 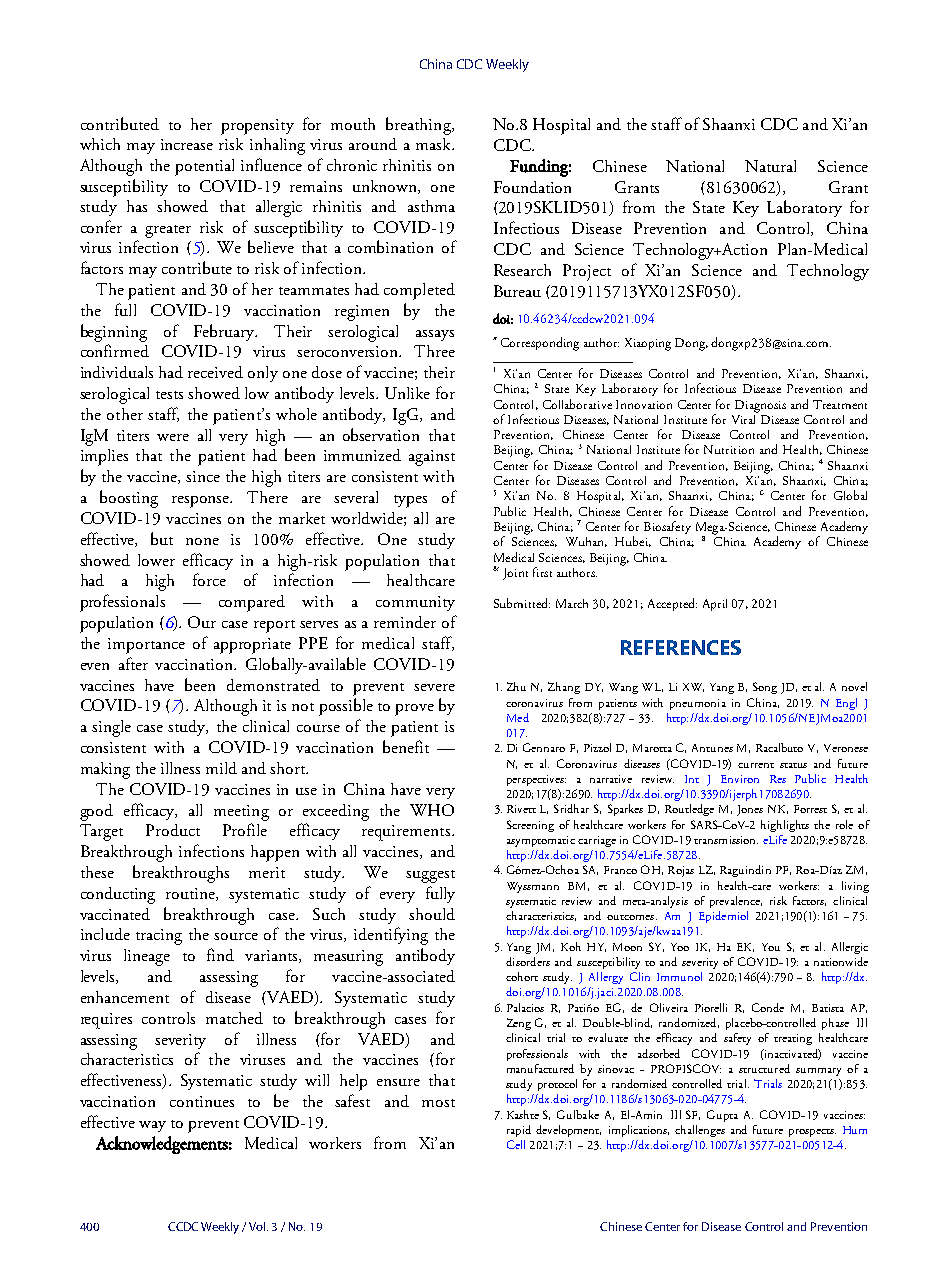 What do you see at coordinates (434, 144) in the image?
I see `mask` at bounding box center [434, 144].
